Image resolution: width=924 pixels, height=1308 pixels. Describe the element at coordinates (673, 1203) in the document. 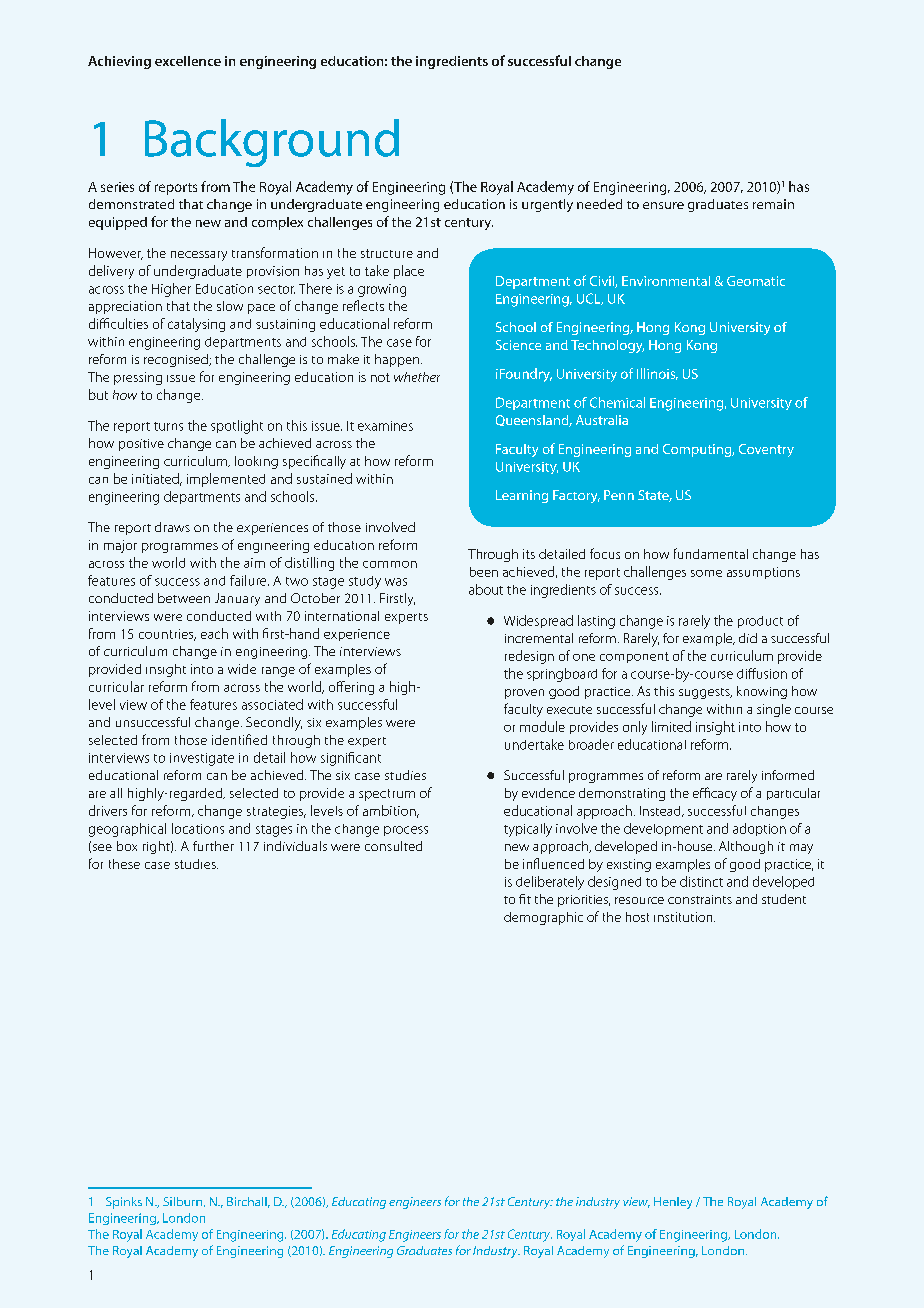

I see `Henley` at that location.
